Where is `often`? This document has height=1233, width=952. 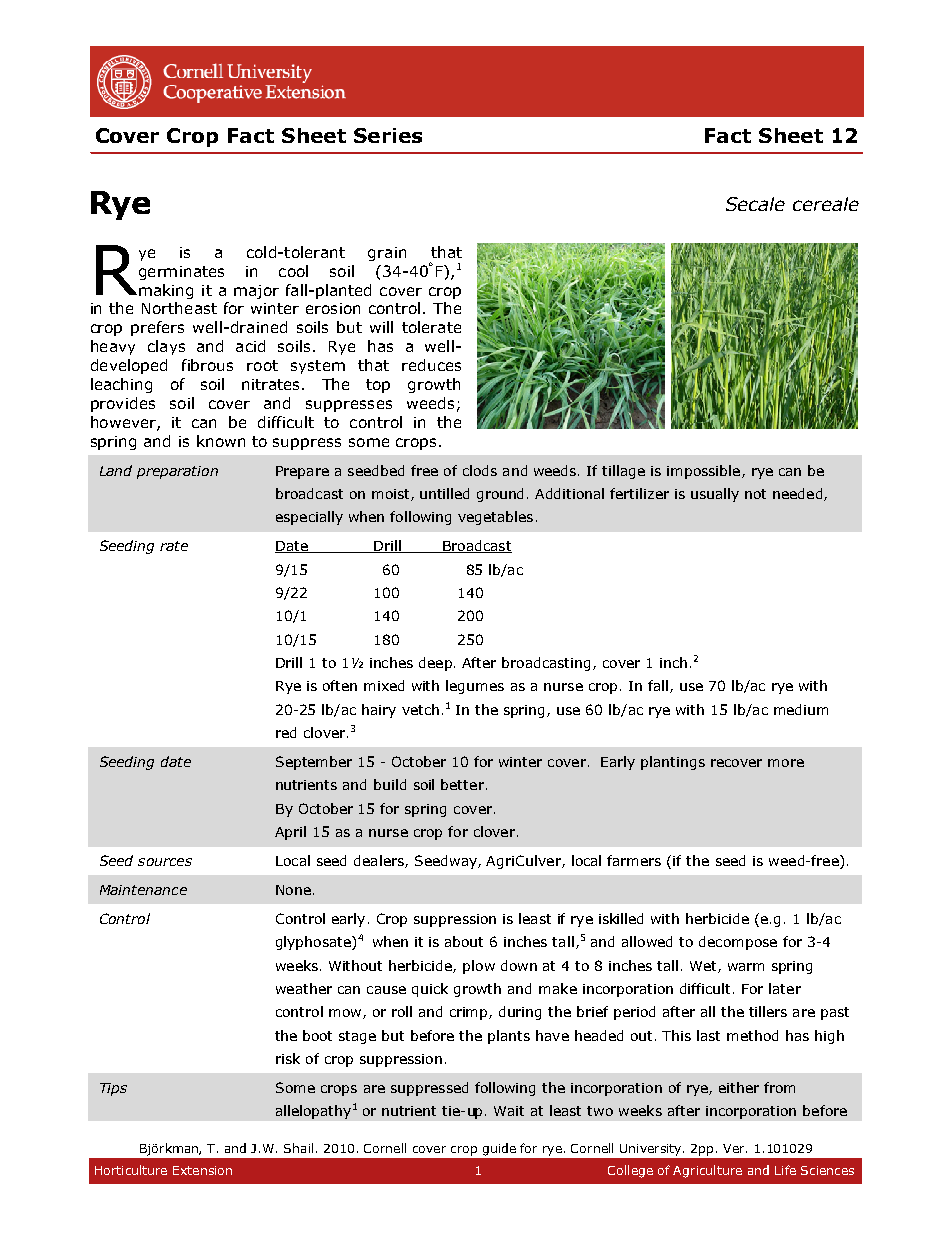 often is located at coordinates (340, 685).
